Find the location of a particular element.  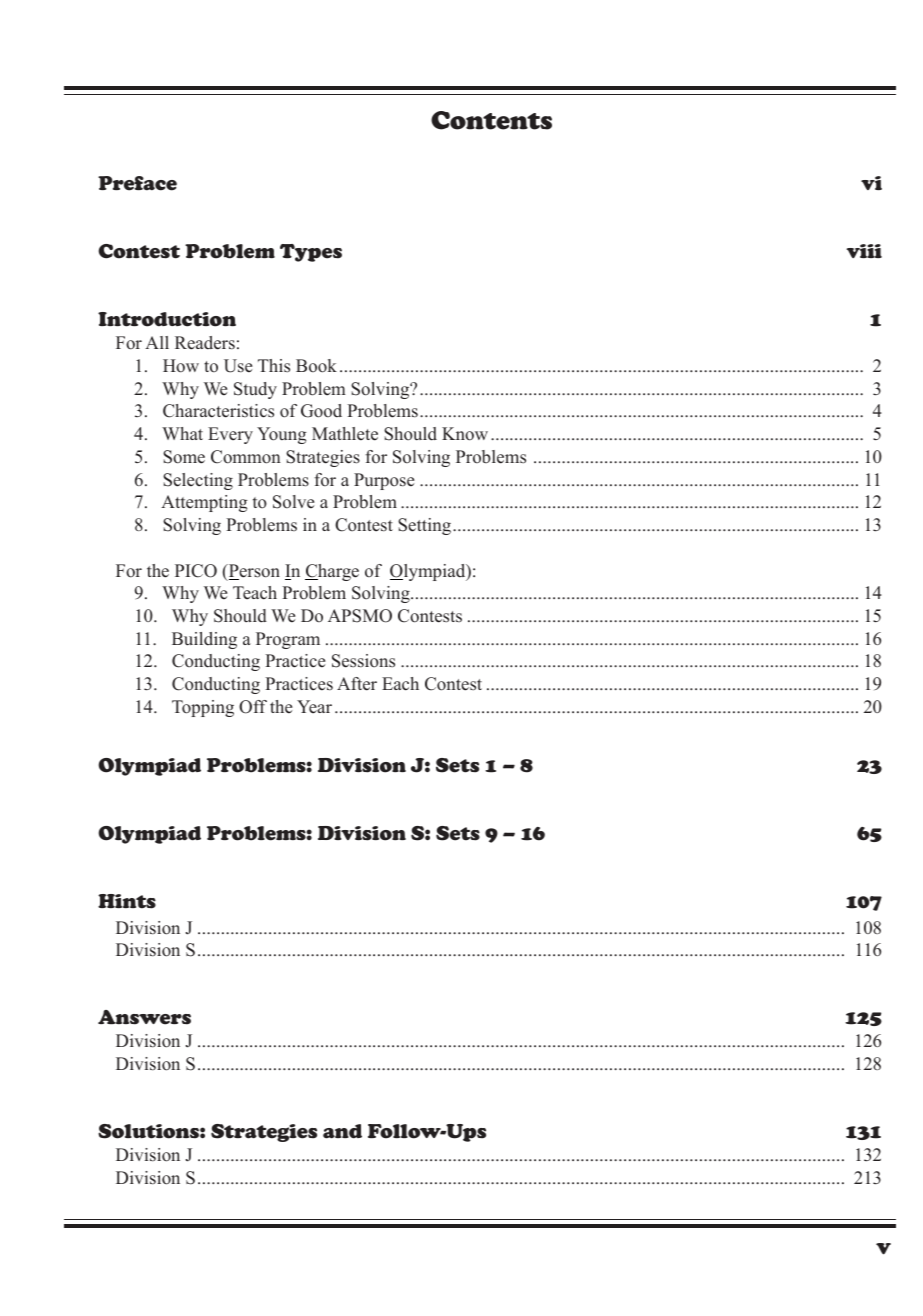

Year is located at coordinates (314, 707).
